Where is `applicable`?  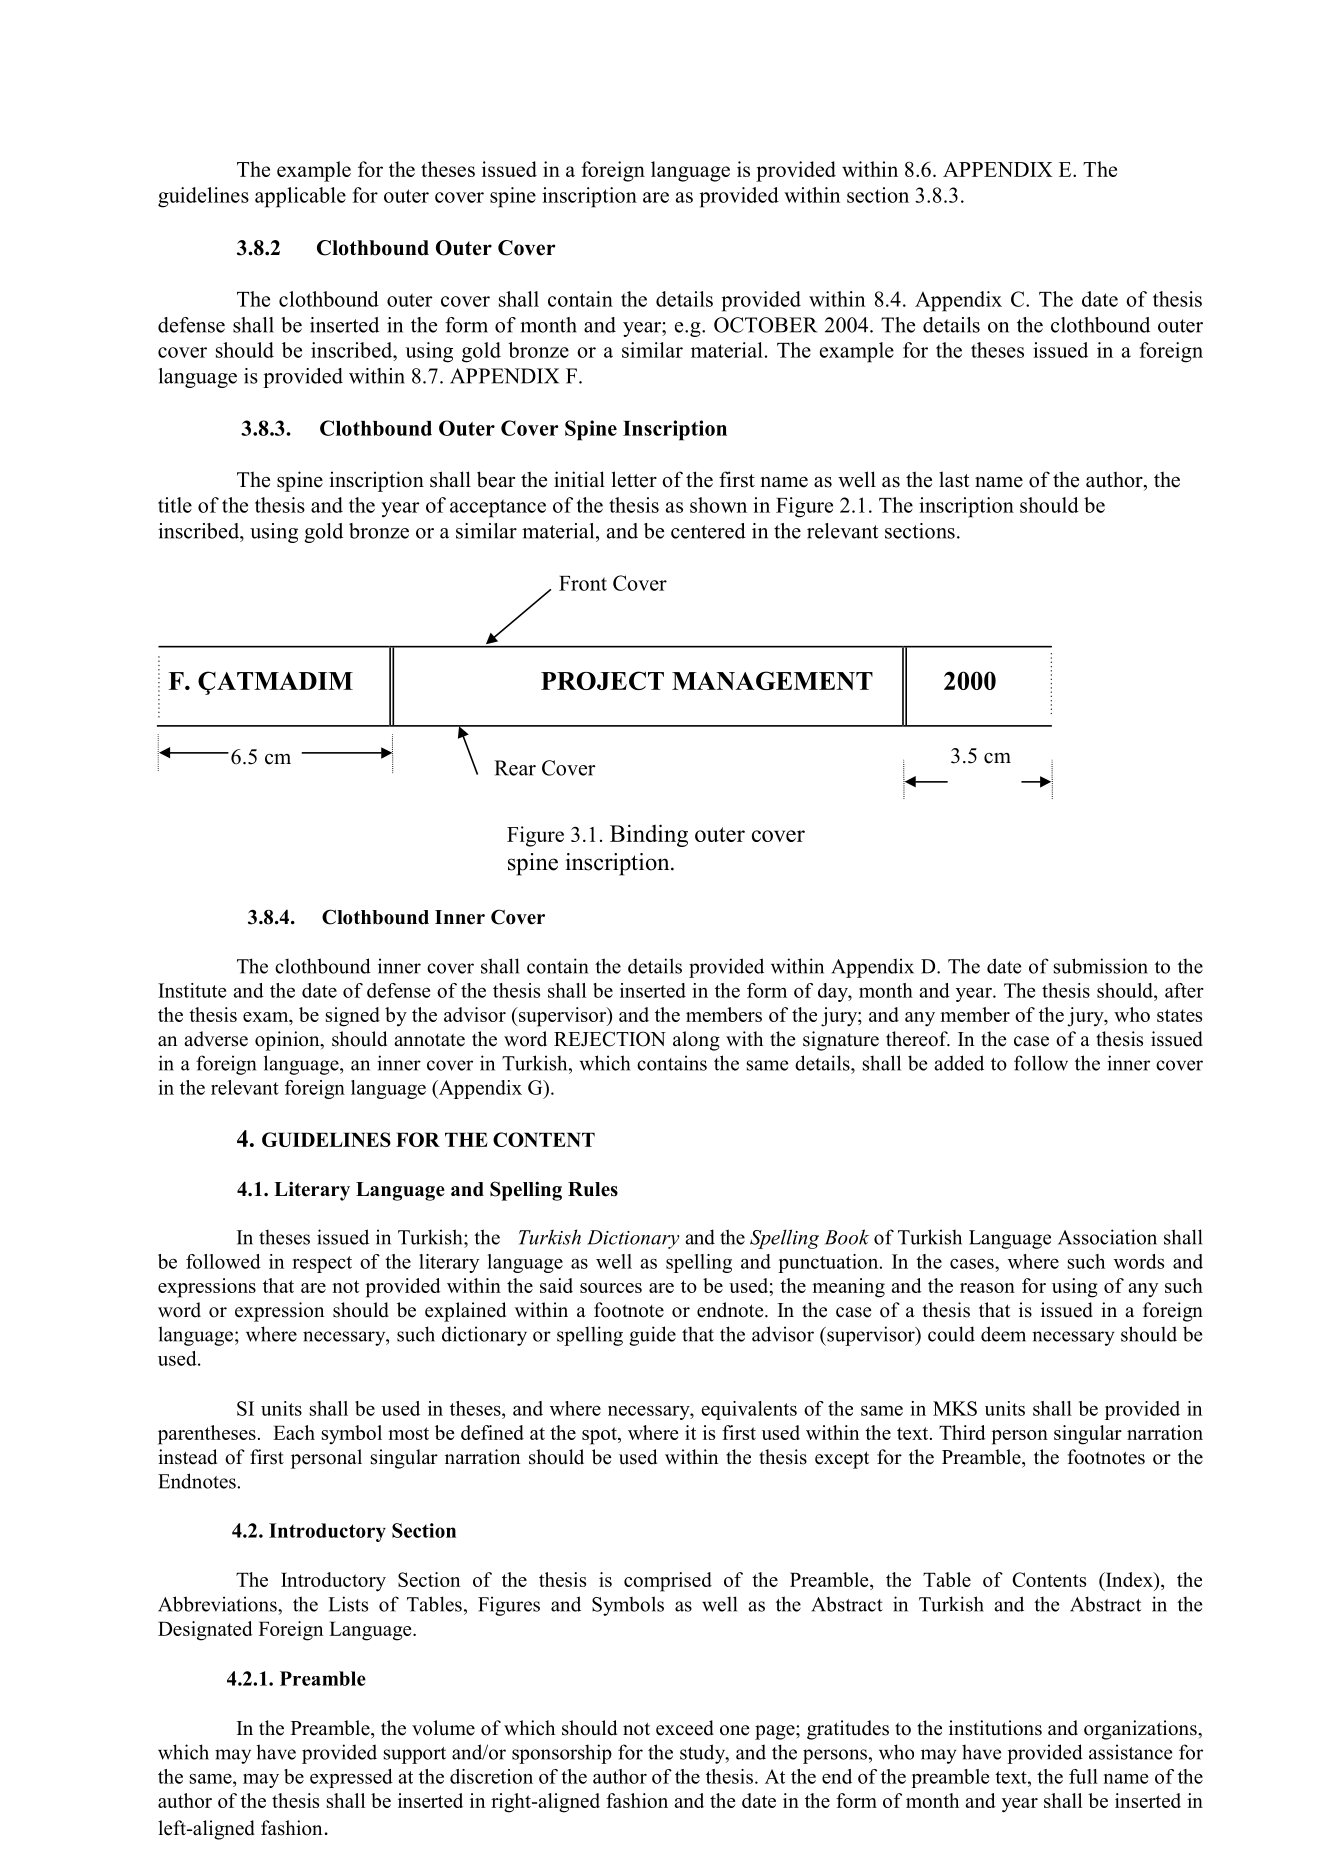 applicable is located at coordinates (300, 197).
